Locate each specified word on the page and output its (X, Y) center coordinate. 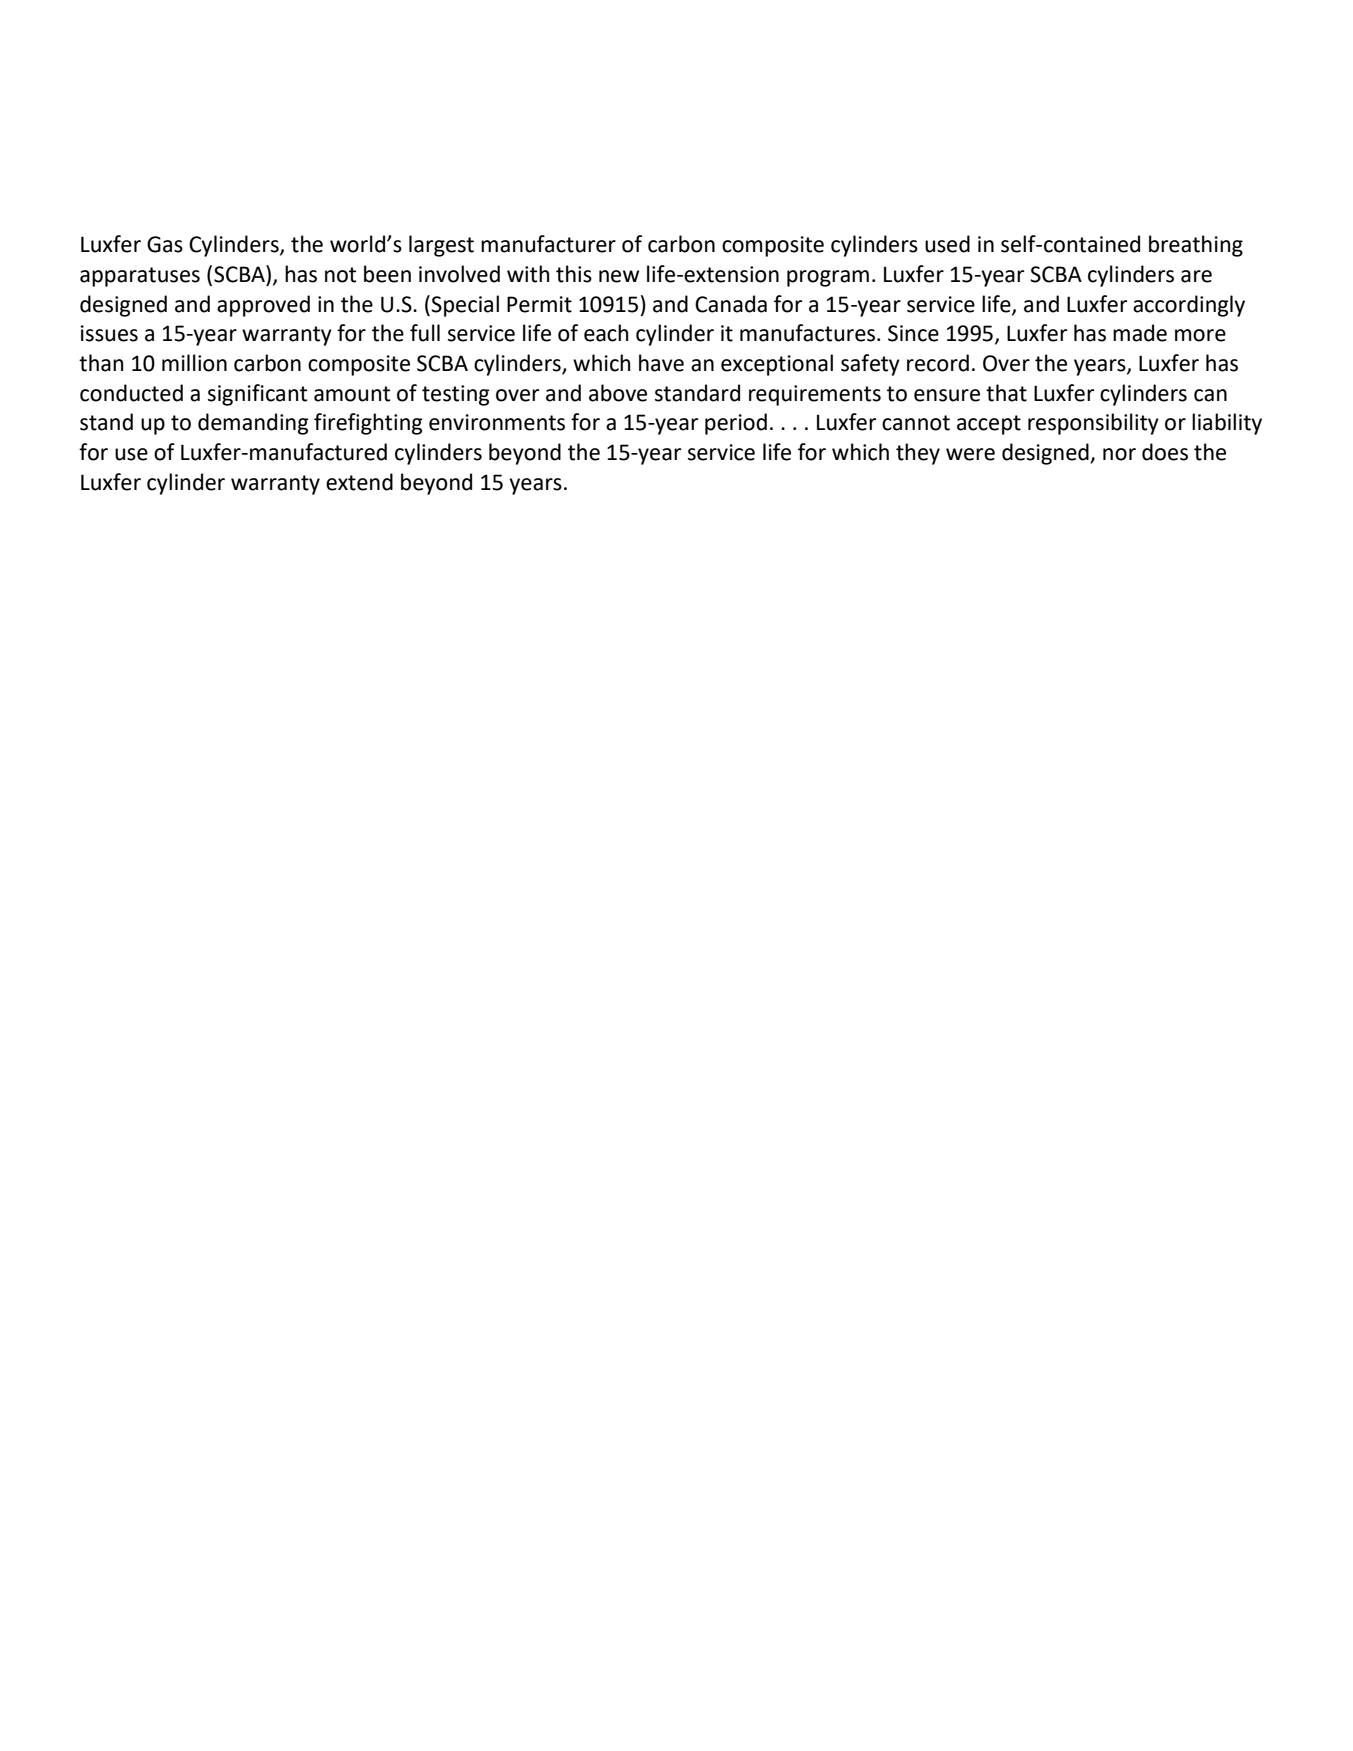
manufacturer (548, 244)
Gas (165, 244)
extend (359, 482)
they (918, 454)
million (194, 363)
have (661, 363)
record (938, 363)
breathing (1196, 246)
